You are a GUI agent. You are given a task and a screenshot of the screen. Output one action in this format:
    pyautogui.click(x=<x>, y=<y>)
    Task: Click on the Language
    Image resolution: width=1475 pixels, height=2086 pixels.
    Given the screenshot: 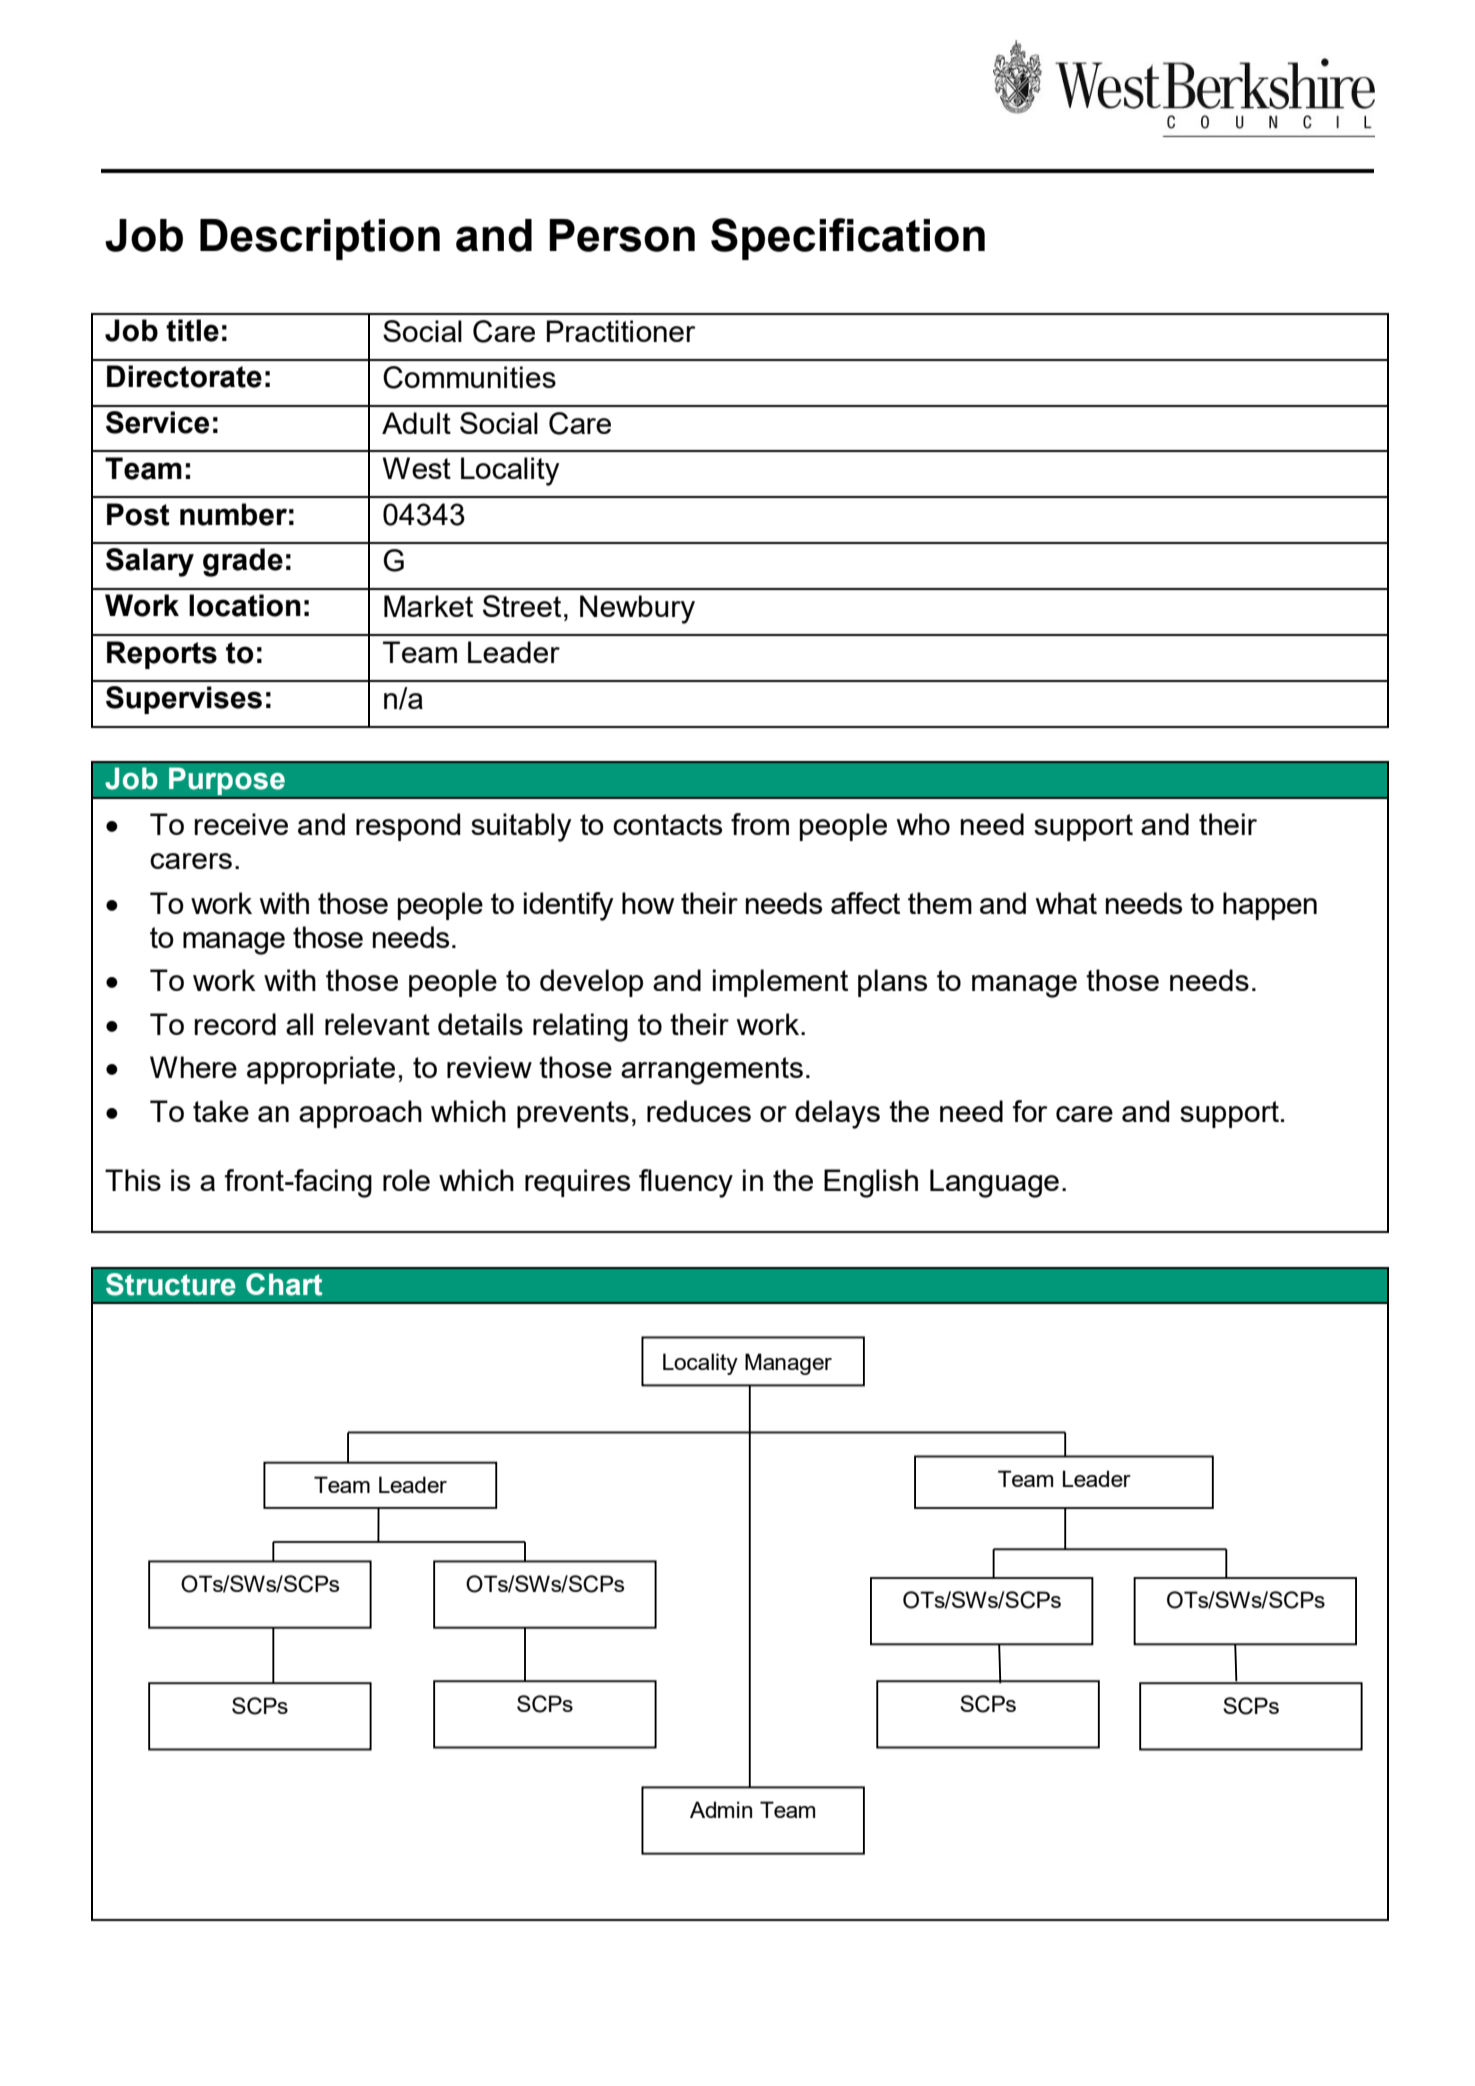 What is the action you would take?
    pyautogui.click(x=994, y=1183)
